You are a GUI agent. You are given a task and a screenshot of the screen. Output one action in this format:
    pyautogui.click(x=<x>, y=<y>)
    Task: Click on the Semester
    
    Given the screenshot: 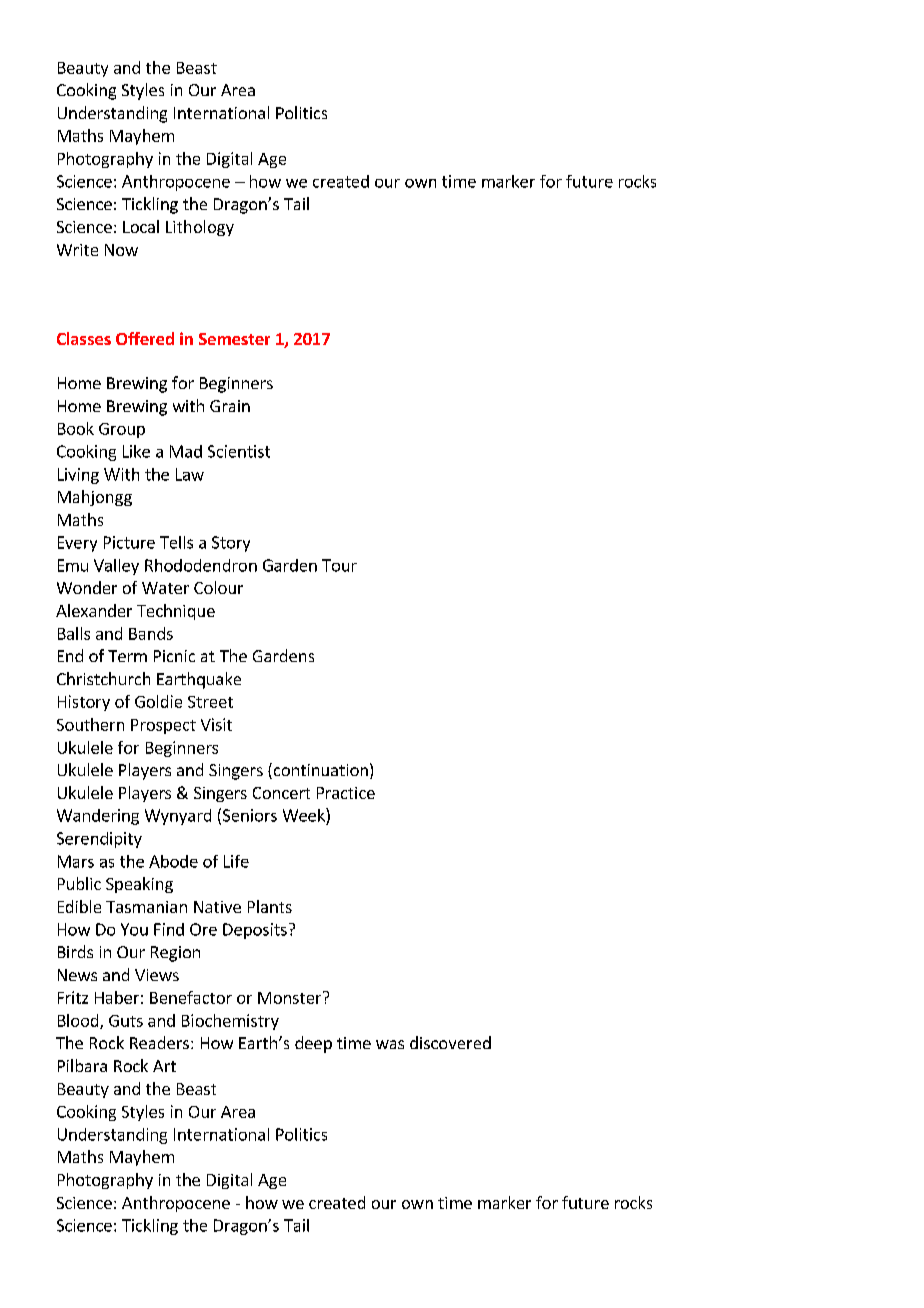 What is the action you would take?
    pyautogui.click(x=234, y=339)
